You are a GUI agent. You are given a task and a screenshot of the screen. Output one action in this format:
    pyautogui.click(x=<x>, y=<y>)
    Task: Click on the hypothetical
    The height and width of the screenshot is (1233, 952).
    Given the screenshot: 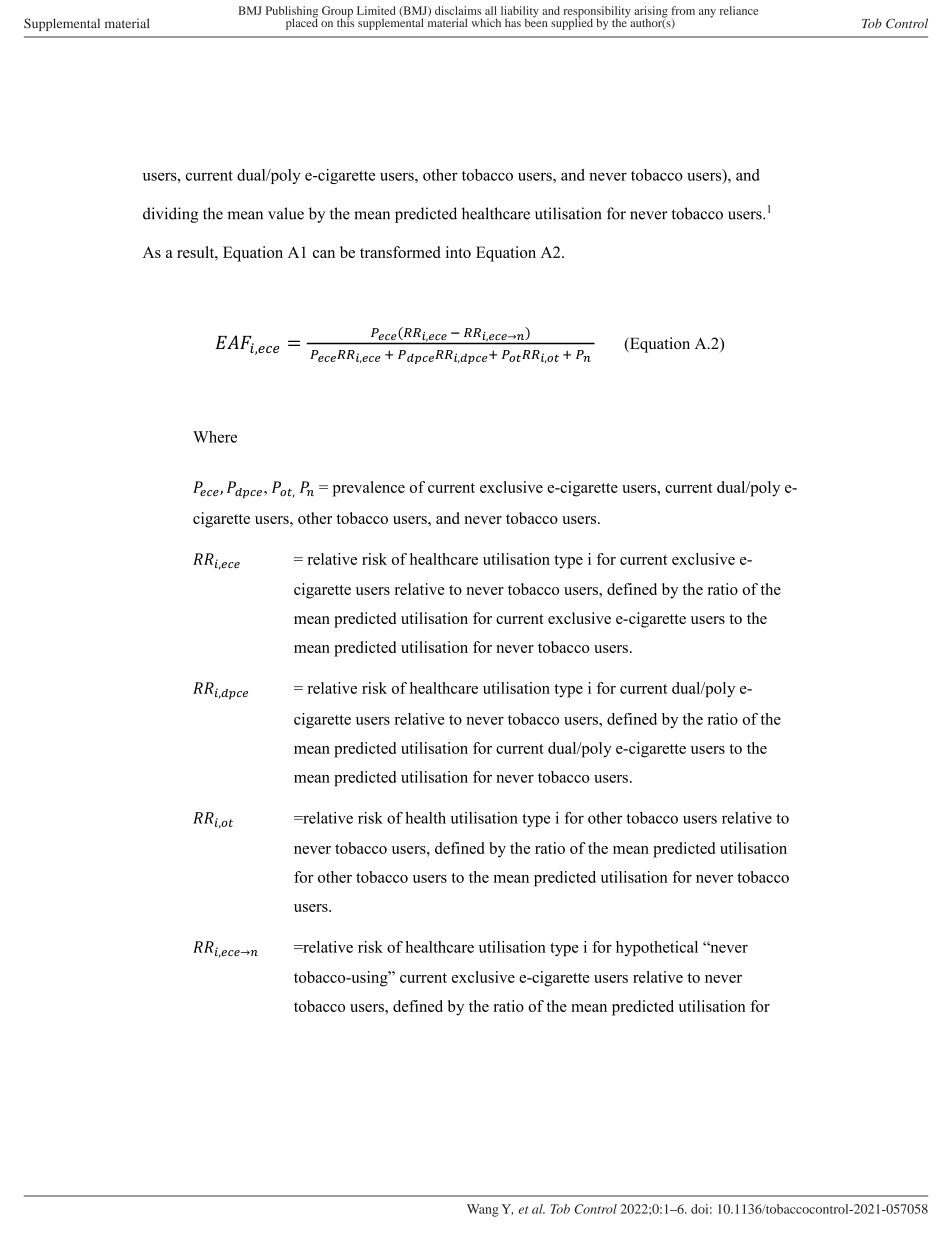 What is the action you would take?
    pyautogui.click(x=657, y=948)
